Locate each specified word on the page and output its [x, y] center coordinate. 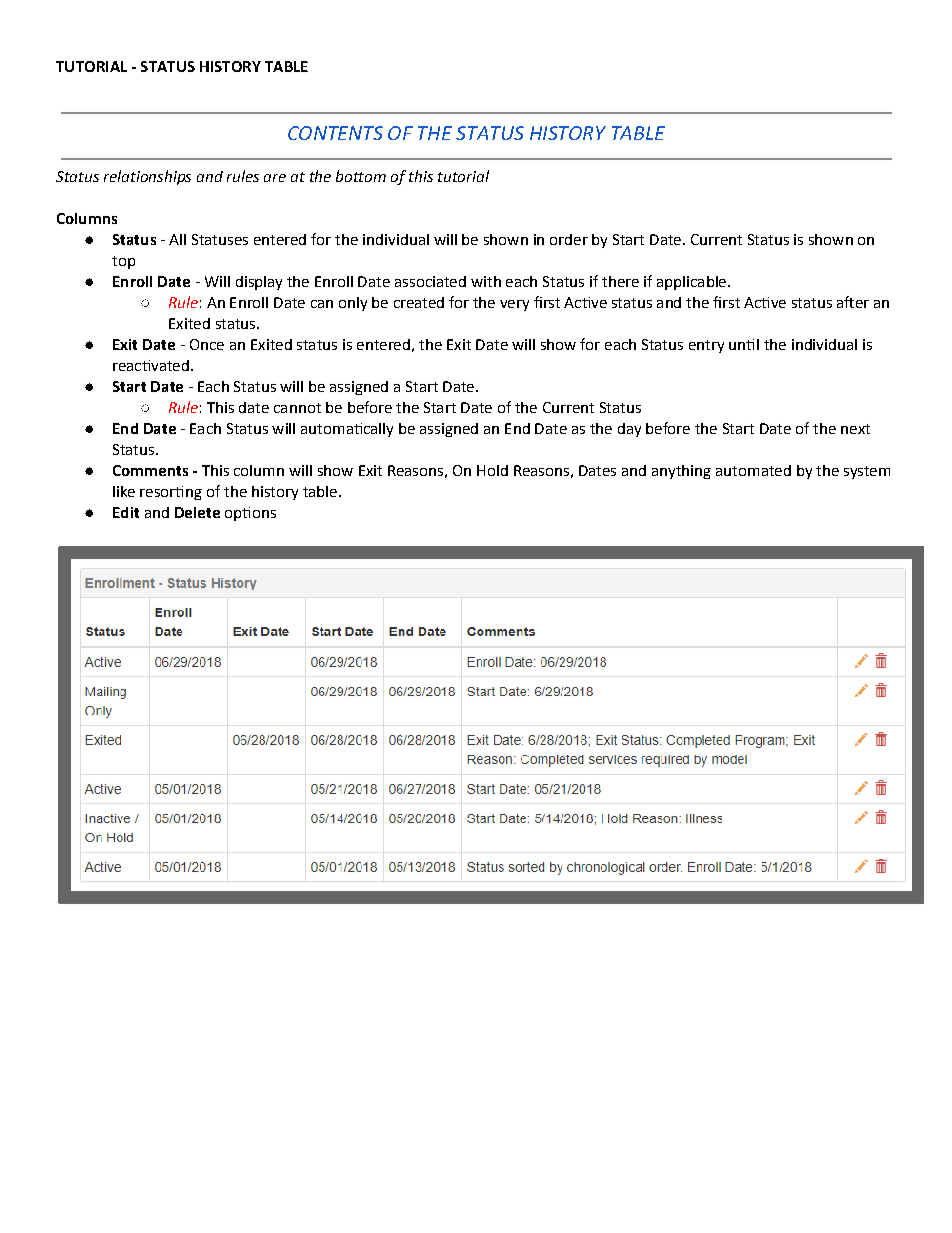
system [867, 472]
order [569, 239]
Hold [492, 470]
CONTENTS [335, 133]
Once [207, 344]
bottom [361, 176]
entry [706, 346]
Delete [197, 512]
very [514, 305]
